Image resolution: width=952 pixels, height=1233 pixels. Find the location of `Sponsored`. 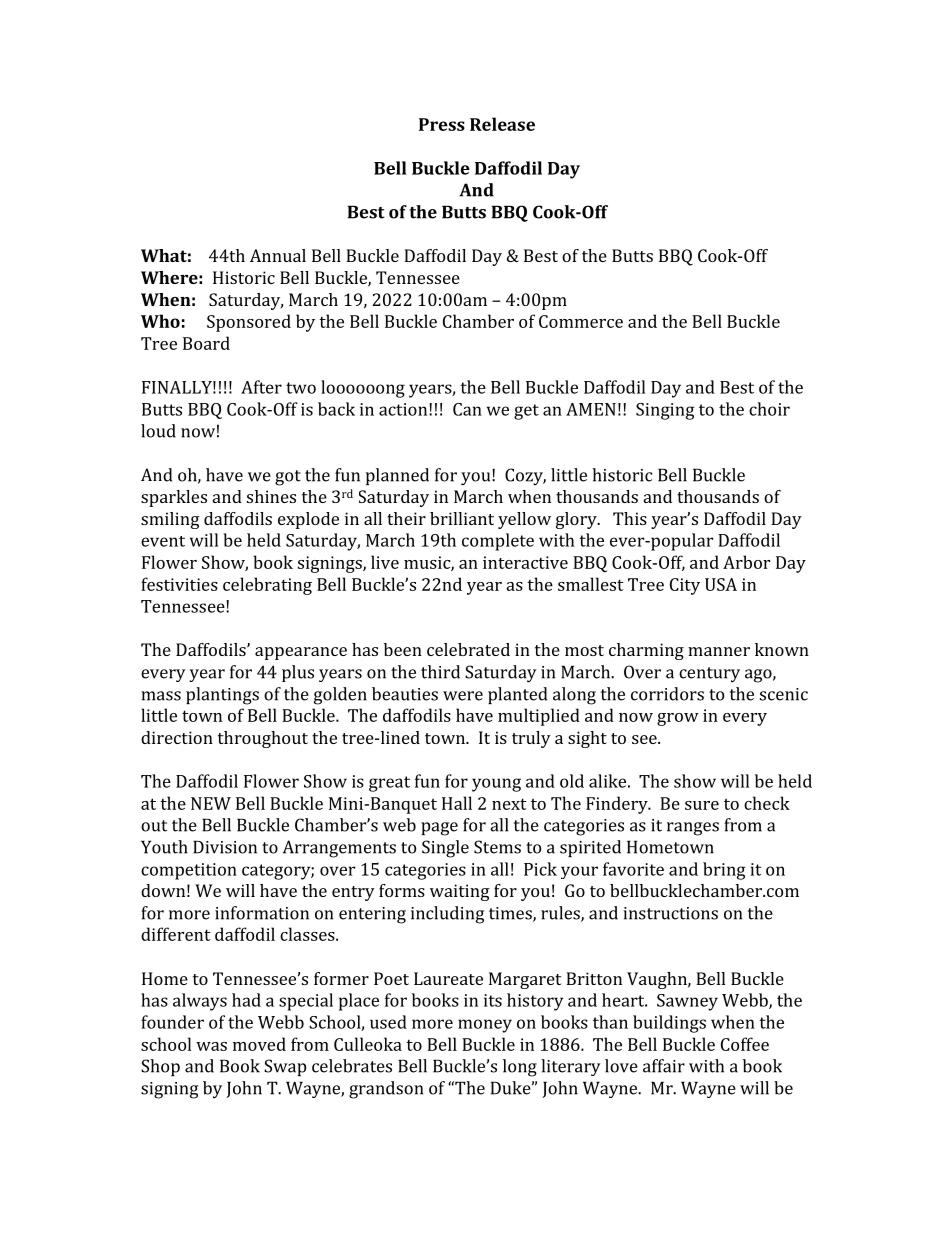

Sponsored is located at coordinates (249, 323).
